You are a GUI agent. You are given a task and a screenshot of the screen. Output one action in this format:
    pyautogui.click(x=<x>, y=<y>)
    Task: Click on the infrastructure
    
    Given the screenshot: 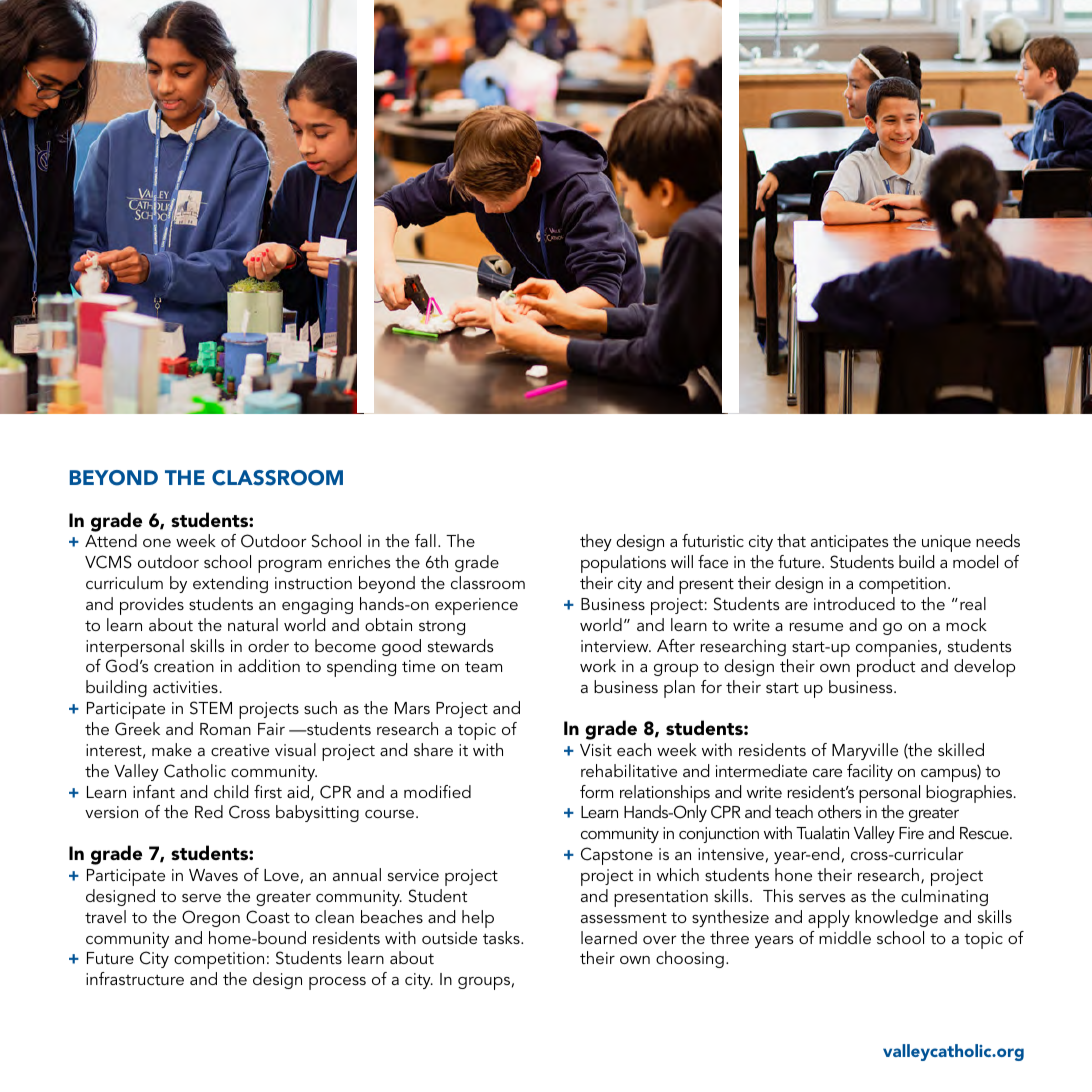 What is the action you would take?
    pyautogui.click(x=135, y=978)
